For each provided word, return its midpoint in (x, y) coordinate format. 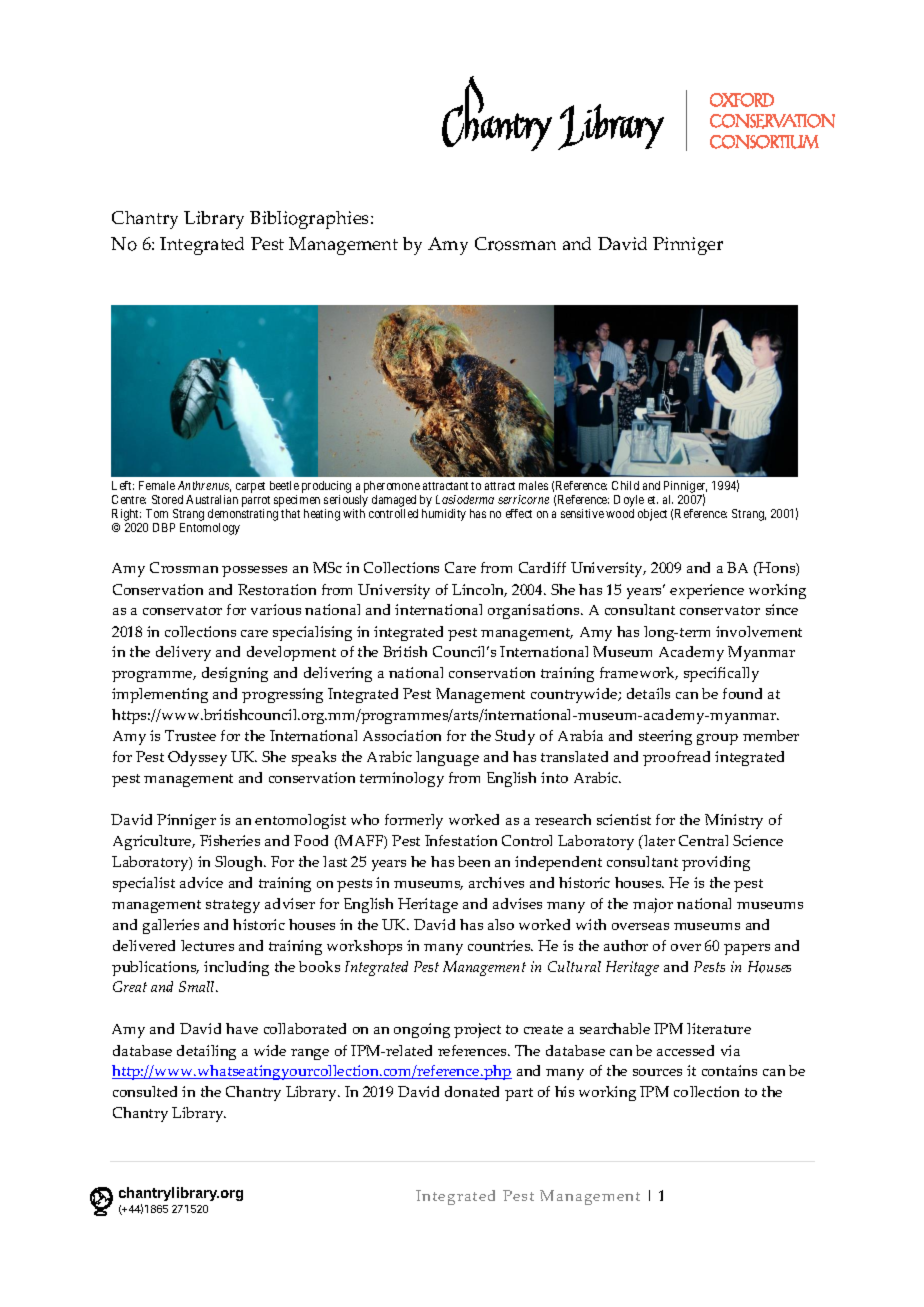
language (447, 758)
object (652, 515)
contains (729, 1070)
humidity (444, 515)
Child (625, 485)
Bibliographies (311, 220)
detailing (206, 1052)
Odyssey (197, 758)
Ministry (734, 821)
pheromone (392, 487)
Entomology (210, 529)
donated (472, 1091)
